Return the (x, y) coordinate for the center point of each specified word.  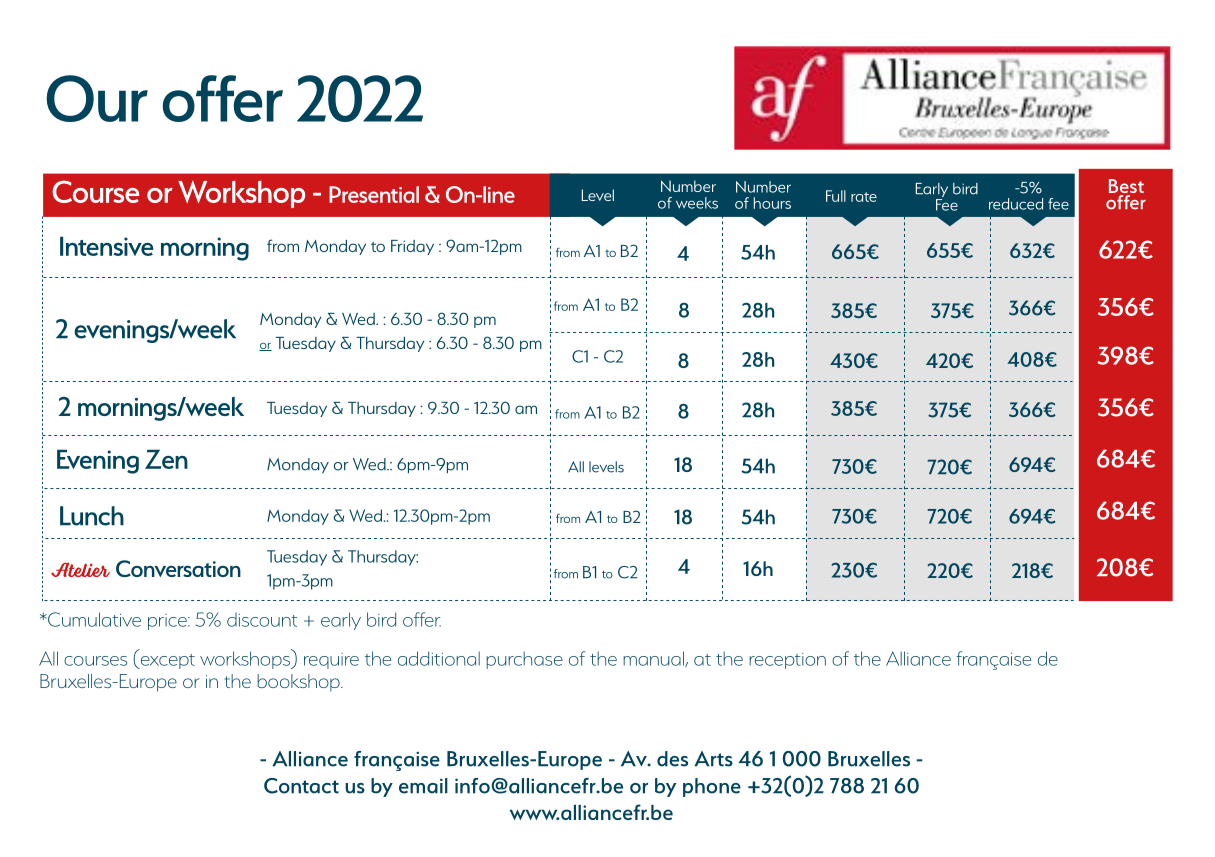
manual (654, 659)
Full (836, 196)
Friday (412, 247)
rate (864, 197)
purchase (524, 660)
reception (787, 661)
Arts (713, 759)
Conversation (178, 568)
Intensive (106, 246)
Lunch (92, 516)
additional (439, 658)
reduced (1016, 204)
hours (772, 203)
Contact (301, 786)
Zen (166, 459)
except (166, 661)
